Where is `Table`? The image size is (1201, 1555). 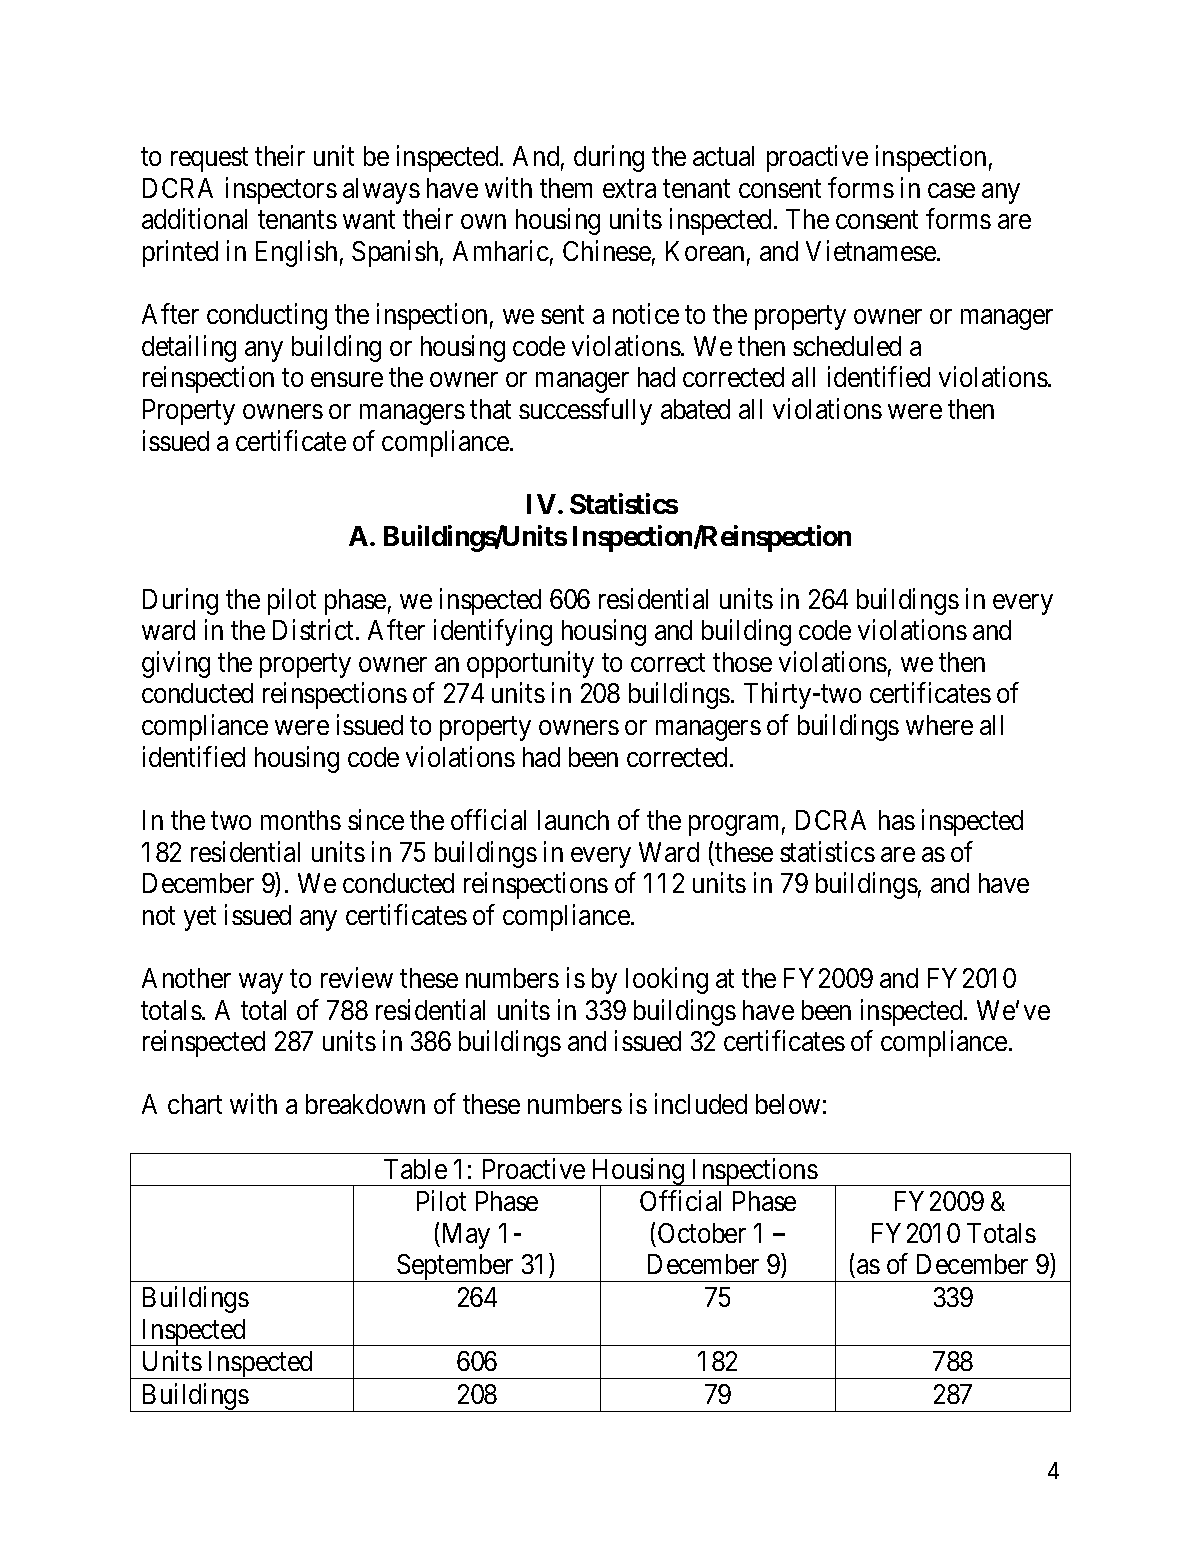
Table is located at coordinates (415, 1169).
